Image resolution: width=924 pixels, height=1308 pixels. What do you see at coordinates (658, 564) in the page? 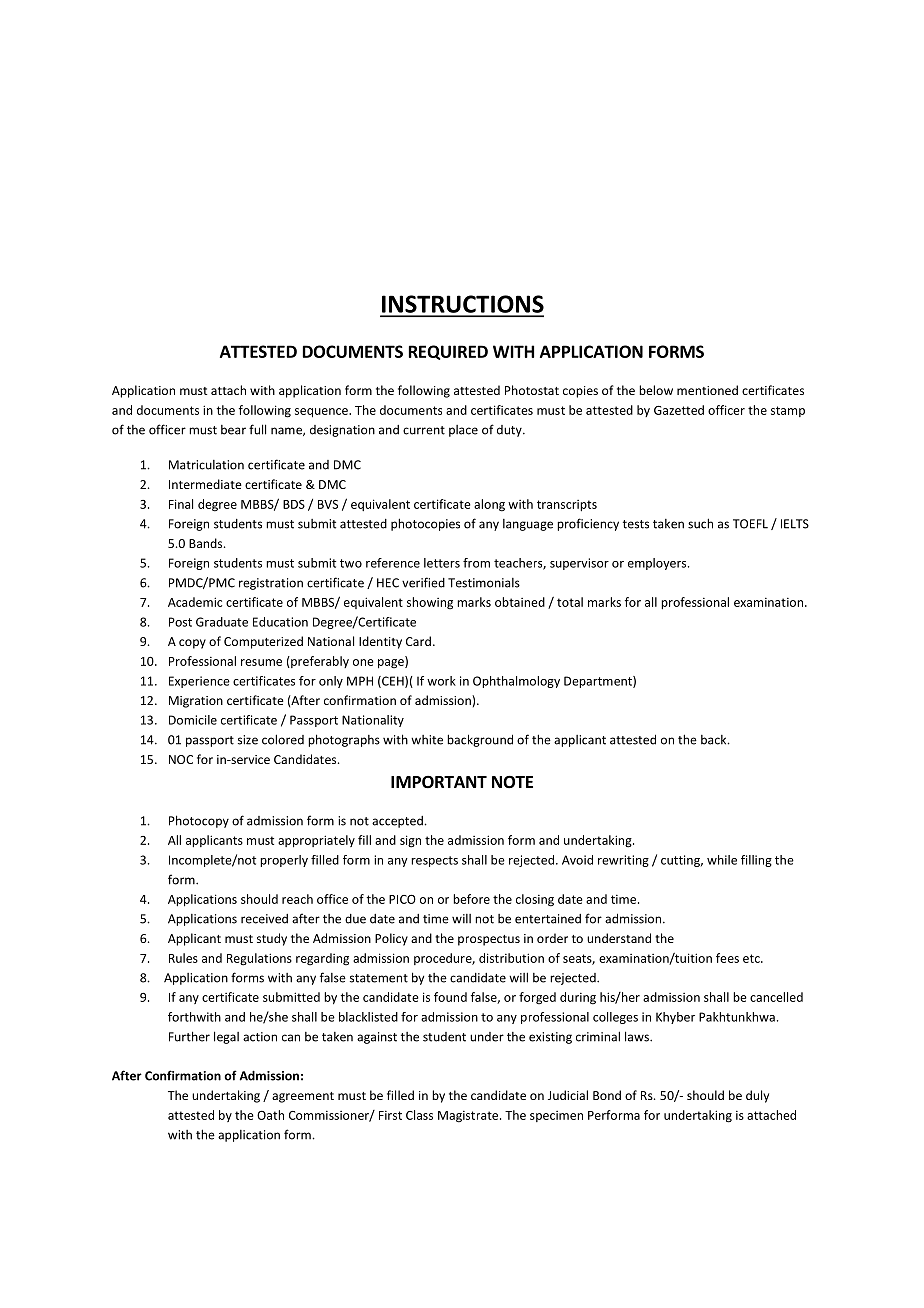
I see `employers` at bounding box center [658, 564].
